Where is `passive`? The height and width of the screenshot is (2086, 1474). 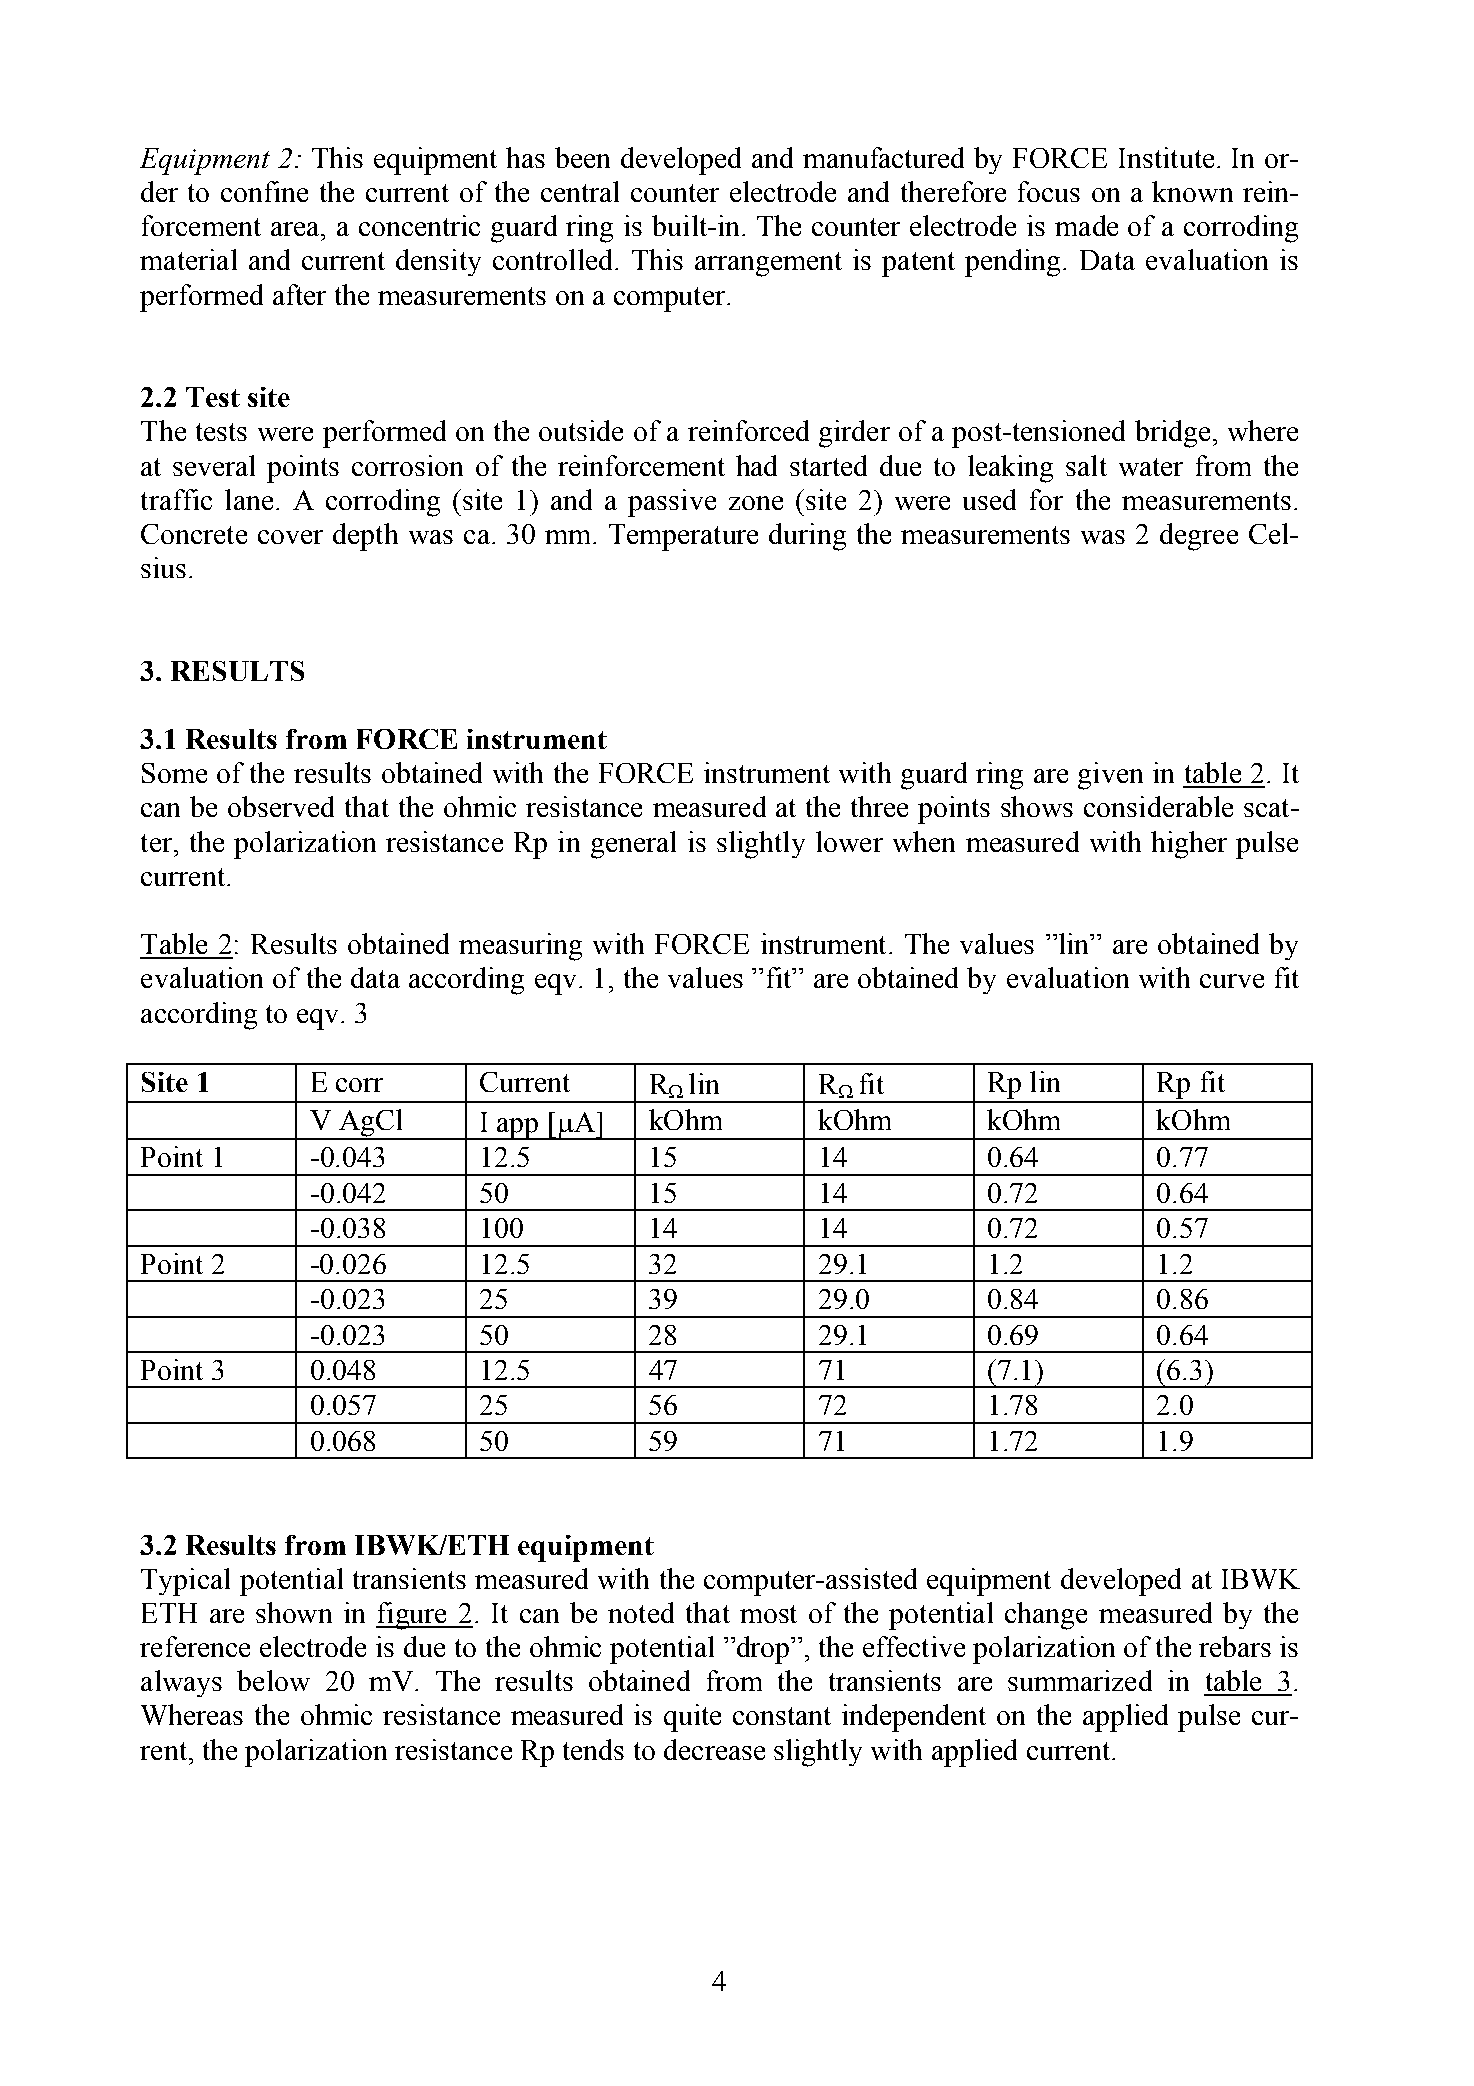 passive is located at coordinates (672, 503).
